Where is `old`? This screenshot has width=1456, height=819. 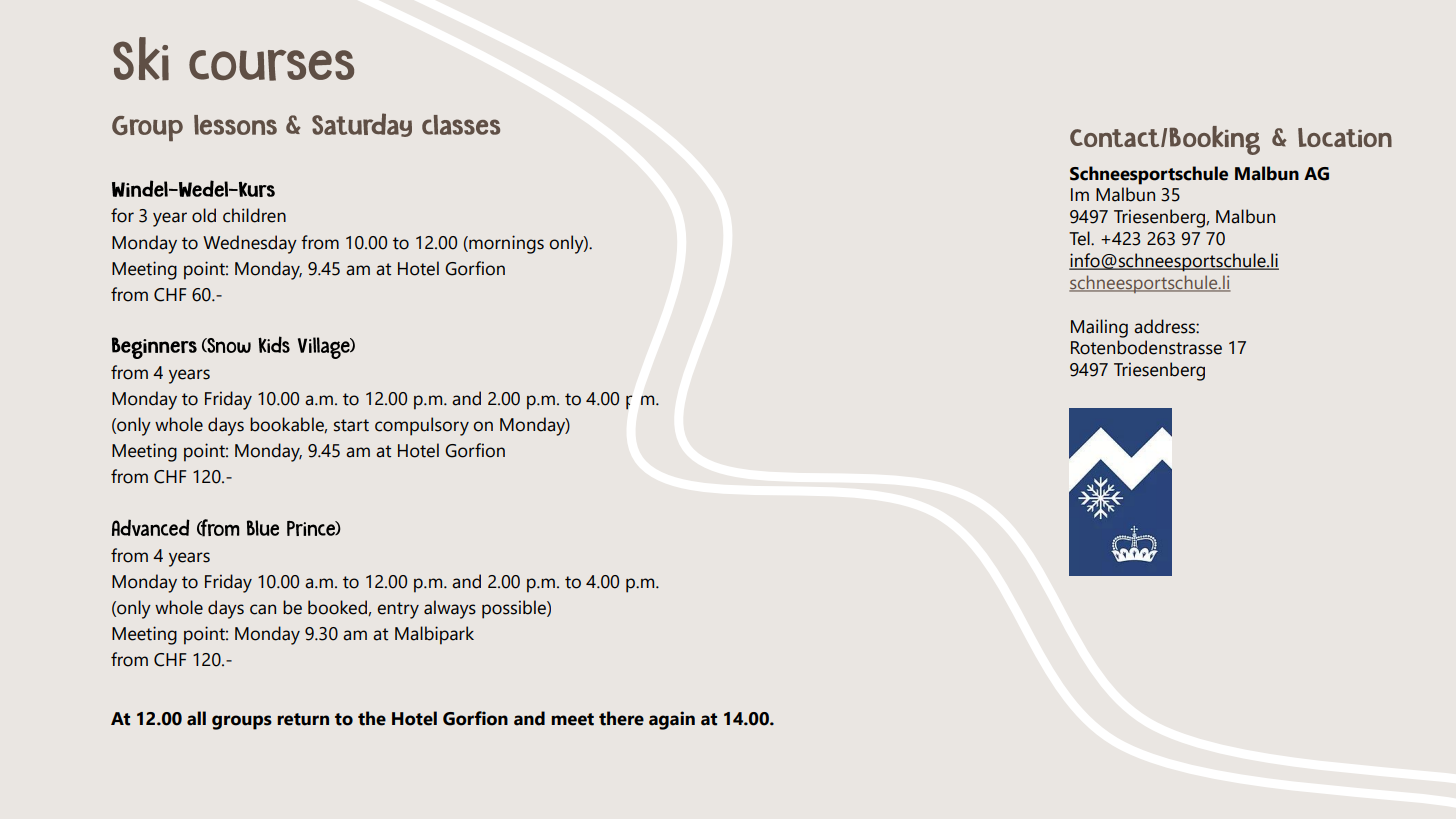
old is located at coordinates (204, 215).
